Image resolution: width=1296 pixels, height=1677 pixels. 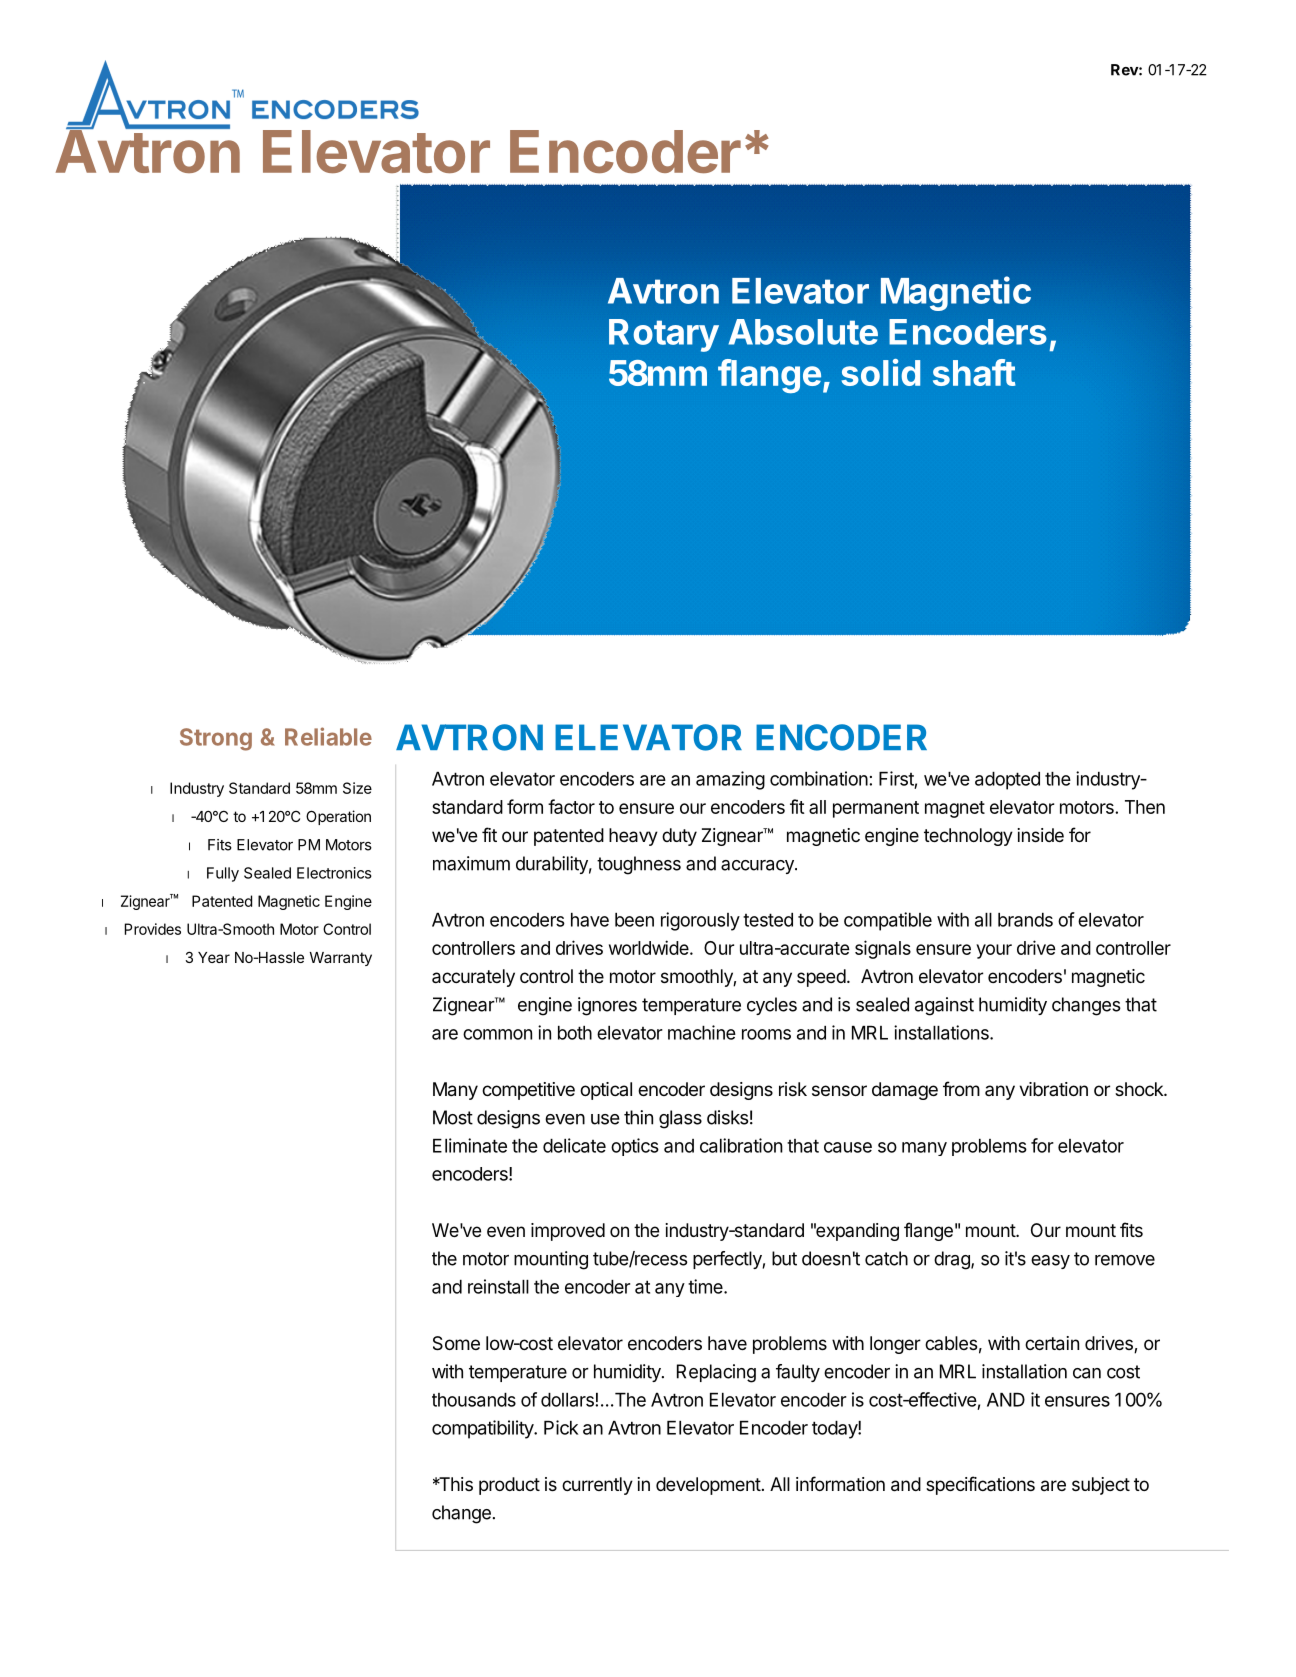 What do you see at coordinates (597, 1486) in the document?
I see `currently` at bounding box center [597, 1486].
